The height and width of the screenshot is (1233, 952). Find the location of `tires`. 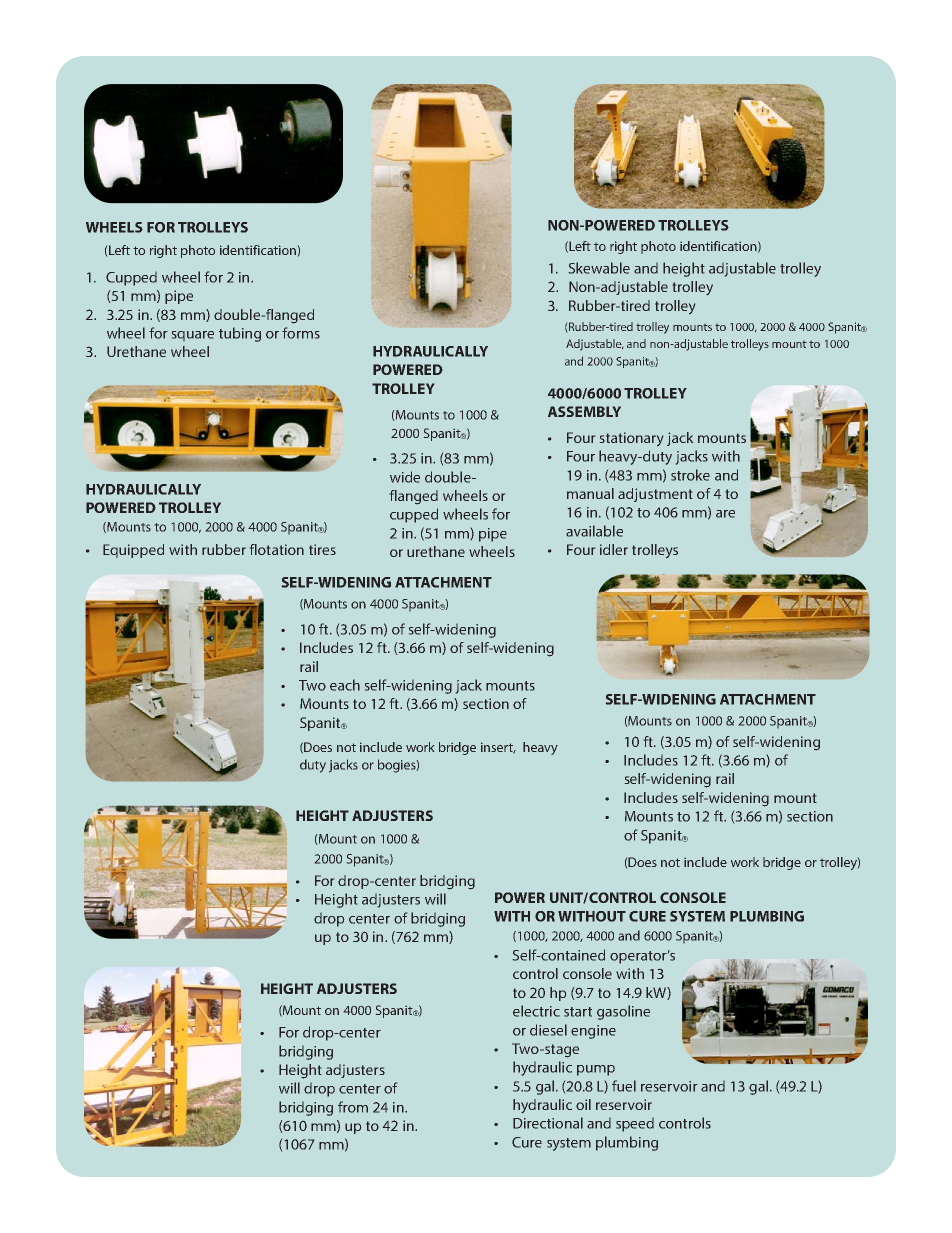

tires is located at coordinates (322, 549).
